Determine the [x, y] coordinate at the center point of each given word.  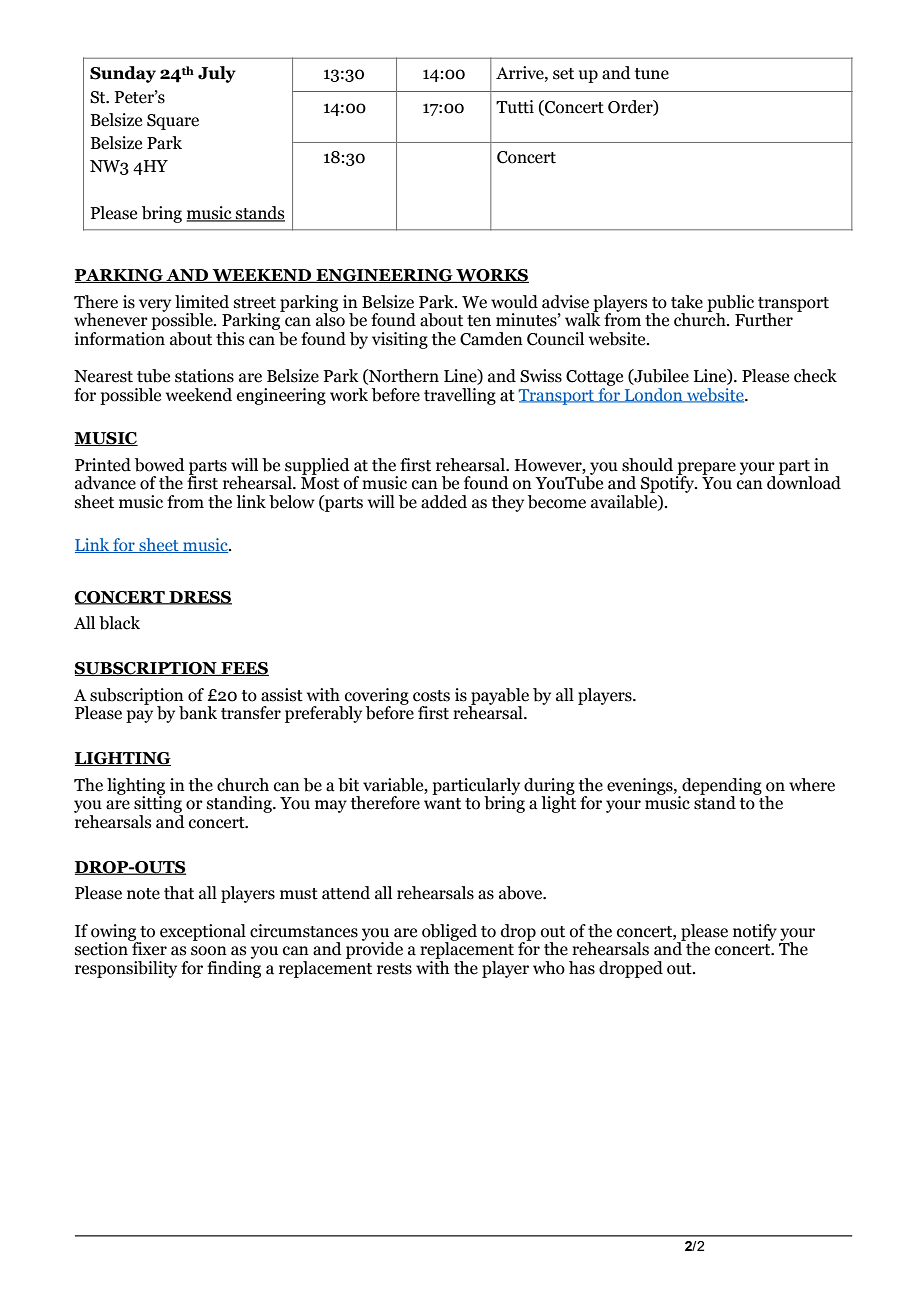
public [730, 304]
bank [198, 713]
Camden [491, 339]
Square [173, 122]
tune [652, 74]
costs [431, 696]
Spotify [669, 483]
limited [202, 302]
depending [721, 787]
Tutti [515, 107]
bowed [160, 465]
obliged [449, 933]
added [444, 502]
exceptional [203, 932]
